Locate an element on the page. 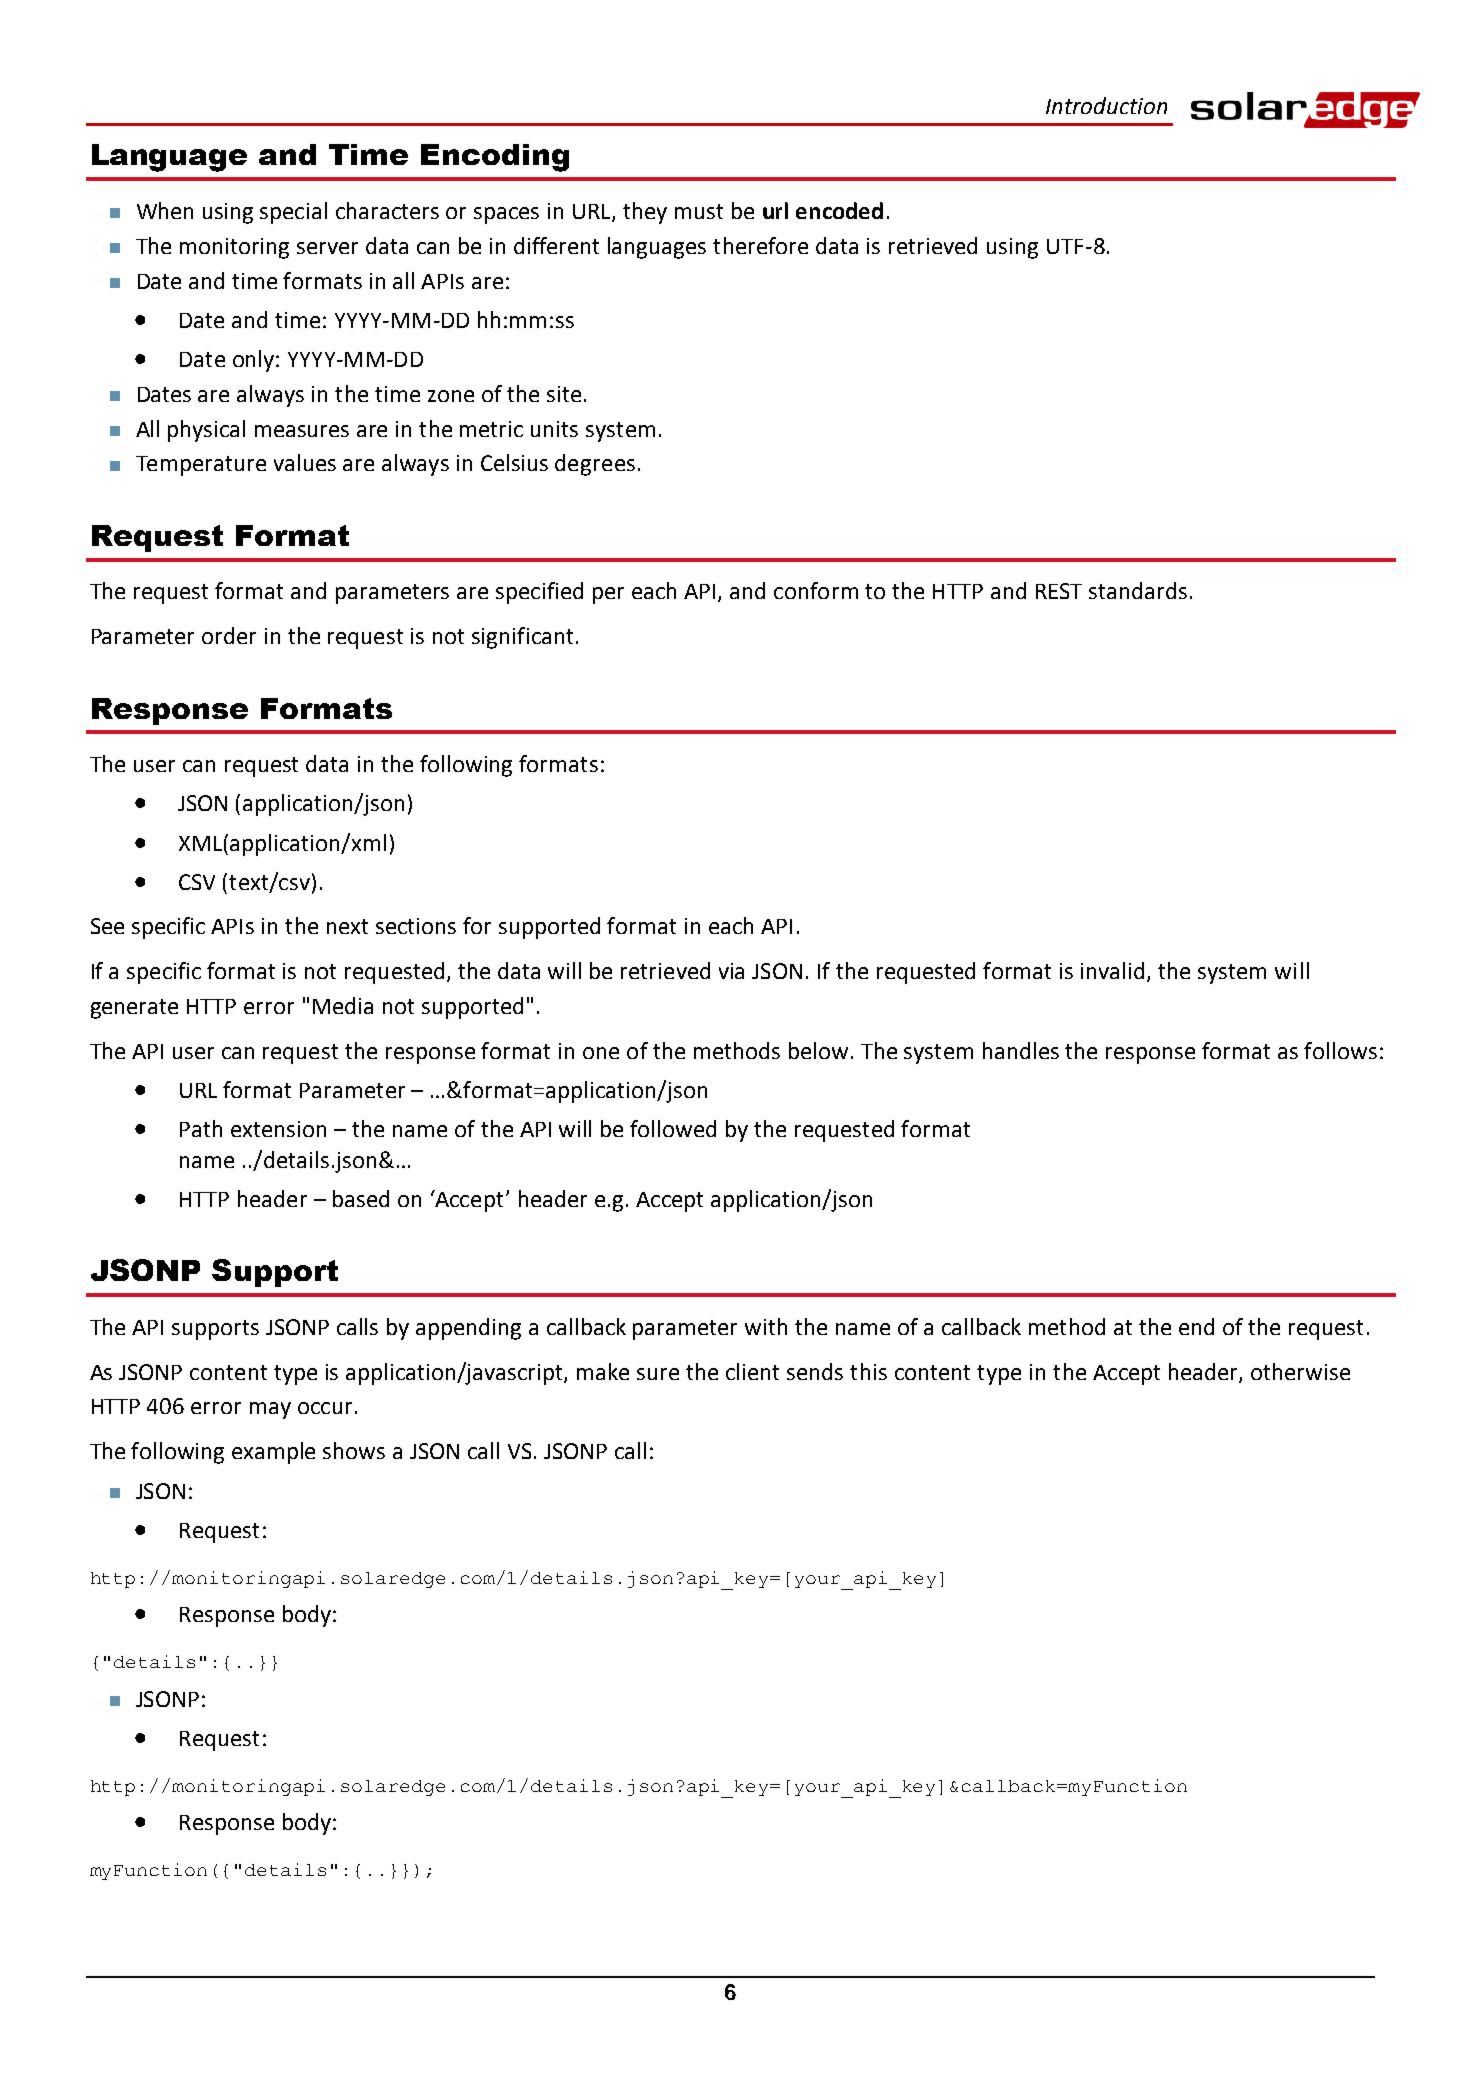 The image size is (1481, 2095). significant is located at coordinates (522, 638).
